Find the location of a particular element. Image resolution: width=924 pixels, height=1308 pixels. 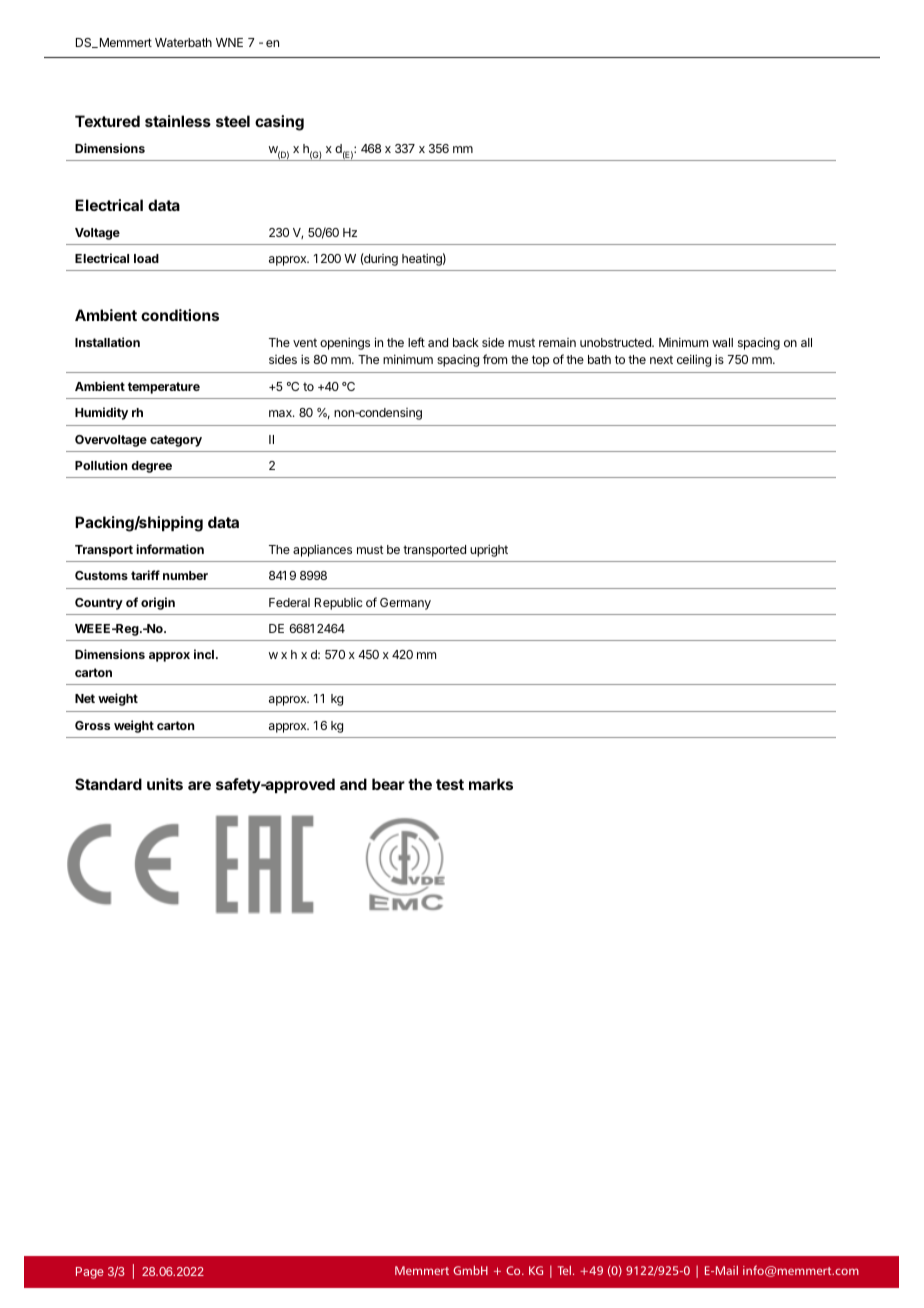

bear is located at coordinates (388, 784).
